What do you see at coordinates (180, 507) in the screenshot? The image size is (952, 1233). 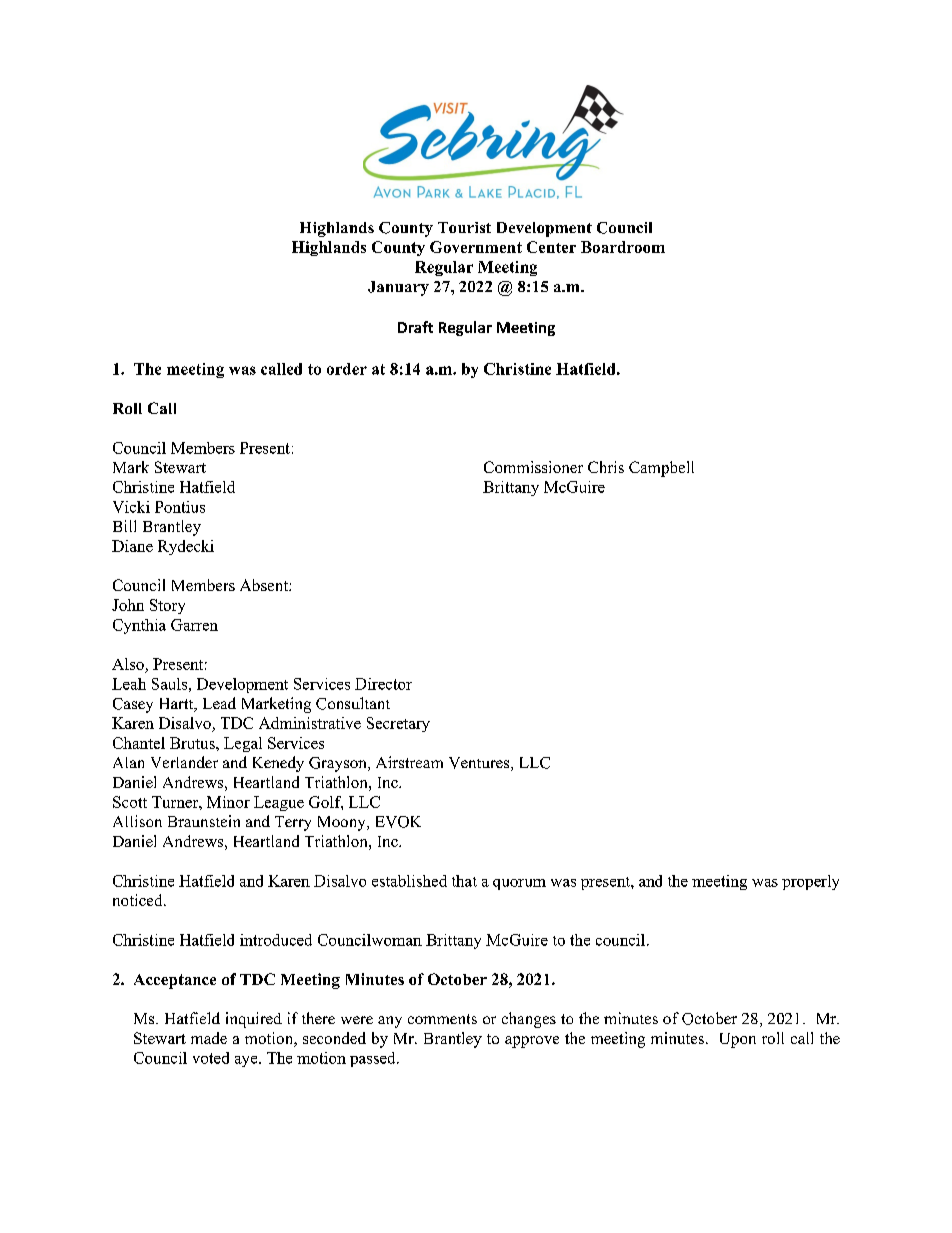 I see `Pontius` at bounding box center [180, 507].
